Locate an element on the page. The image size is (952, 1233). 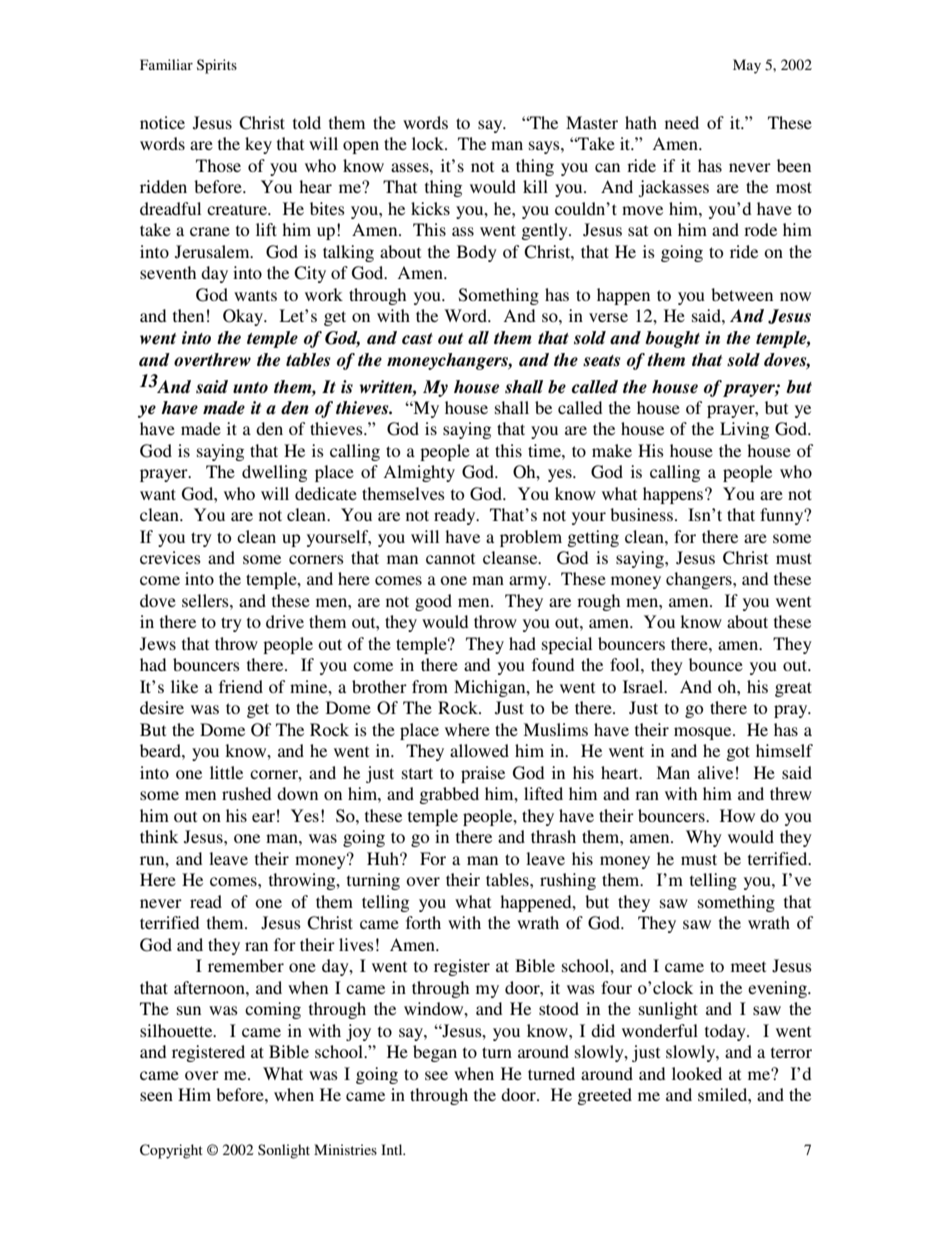
Spirits is located at coordinates (217, 66).
